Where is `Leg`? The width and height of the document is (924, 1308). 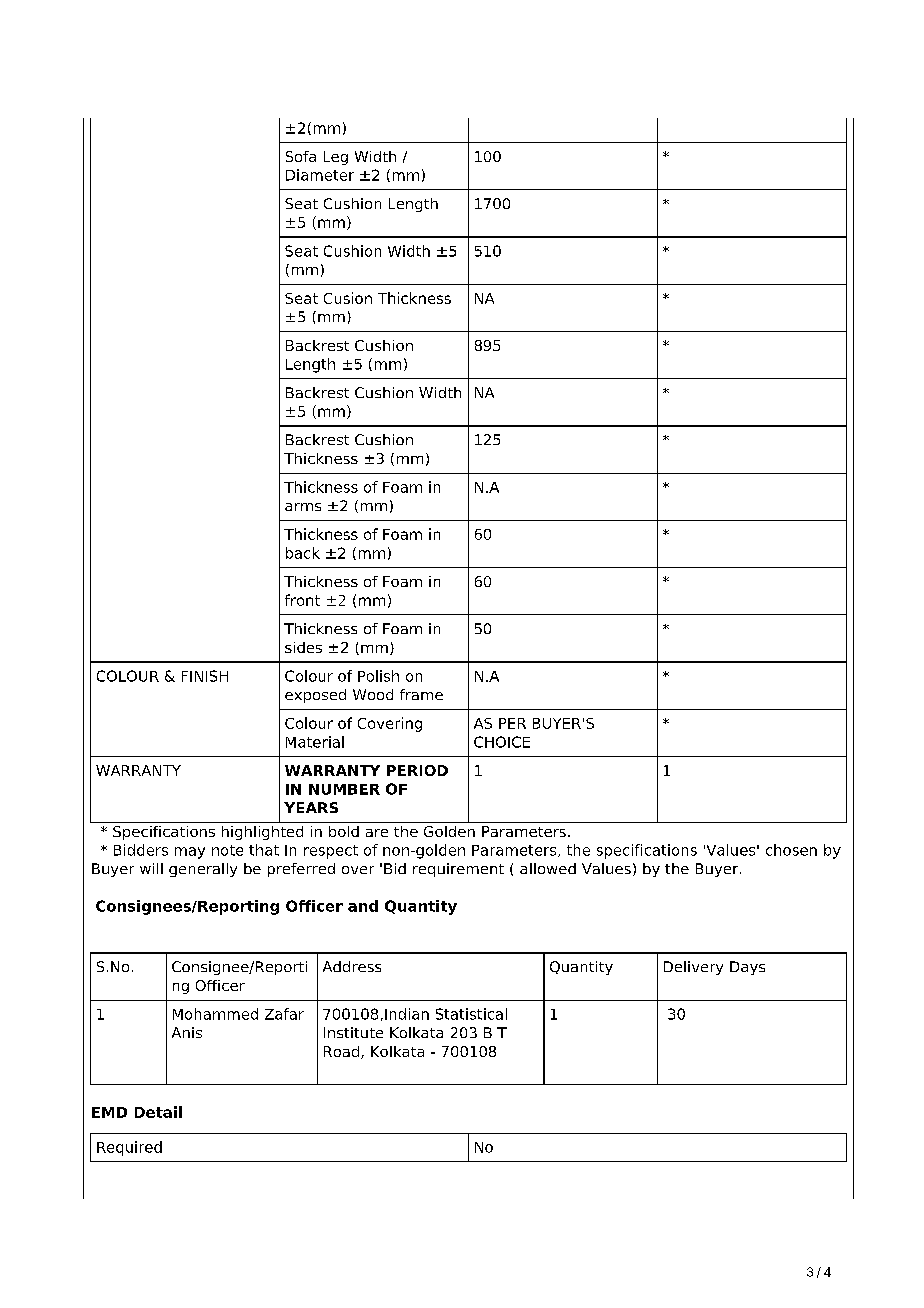
Leg is located at coordinates (336, 158).
